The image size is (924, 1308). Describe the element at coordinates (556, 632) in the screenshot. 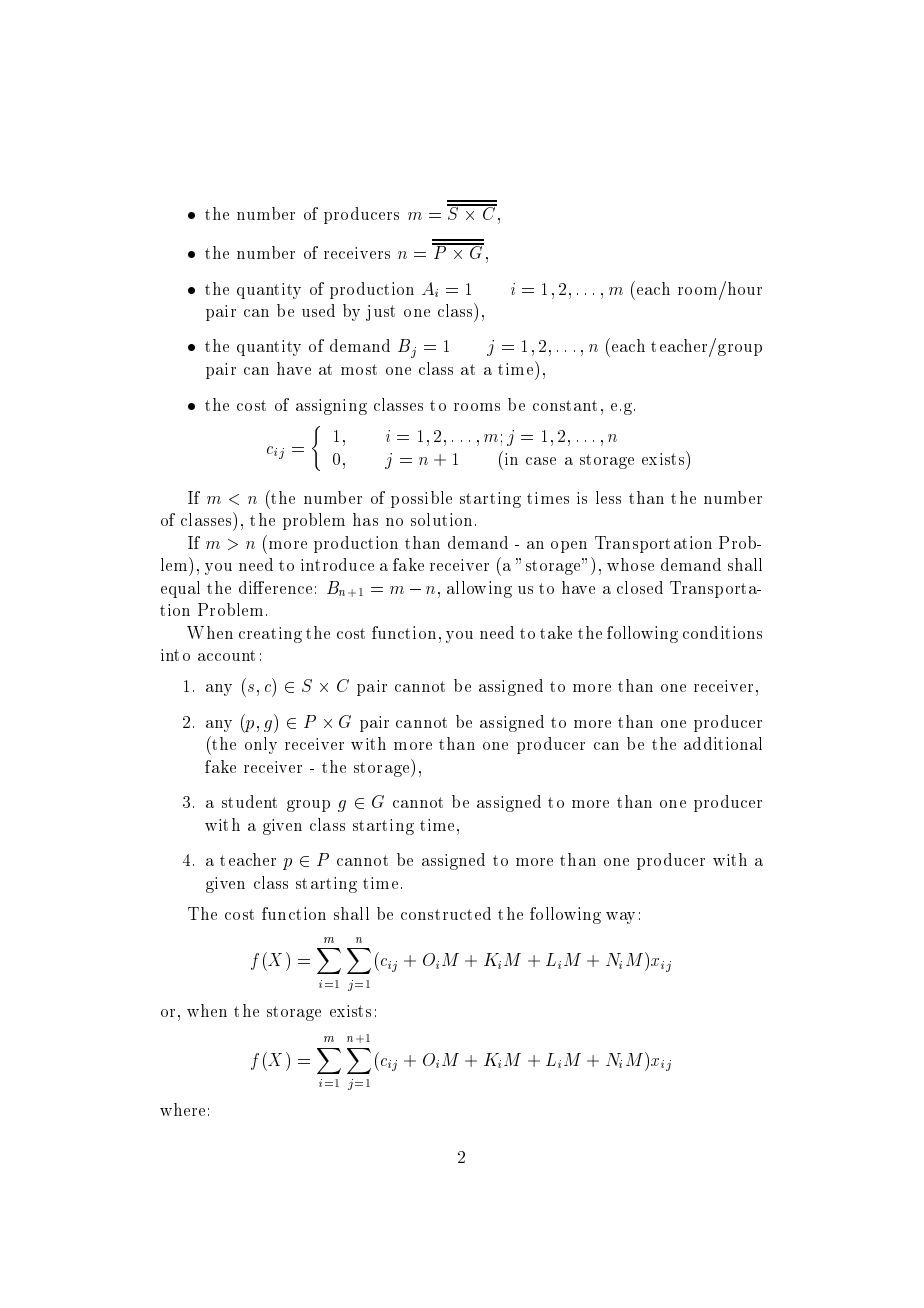

I see `take` at that location.
